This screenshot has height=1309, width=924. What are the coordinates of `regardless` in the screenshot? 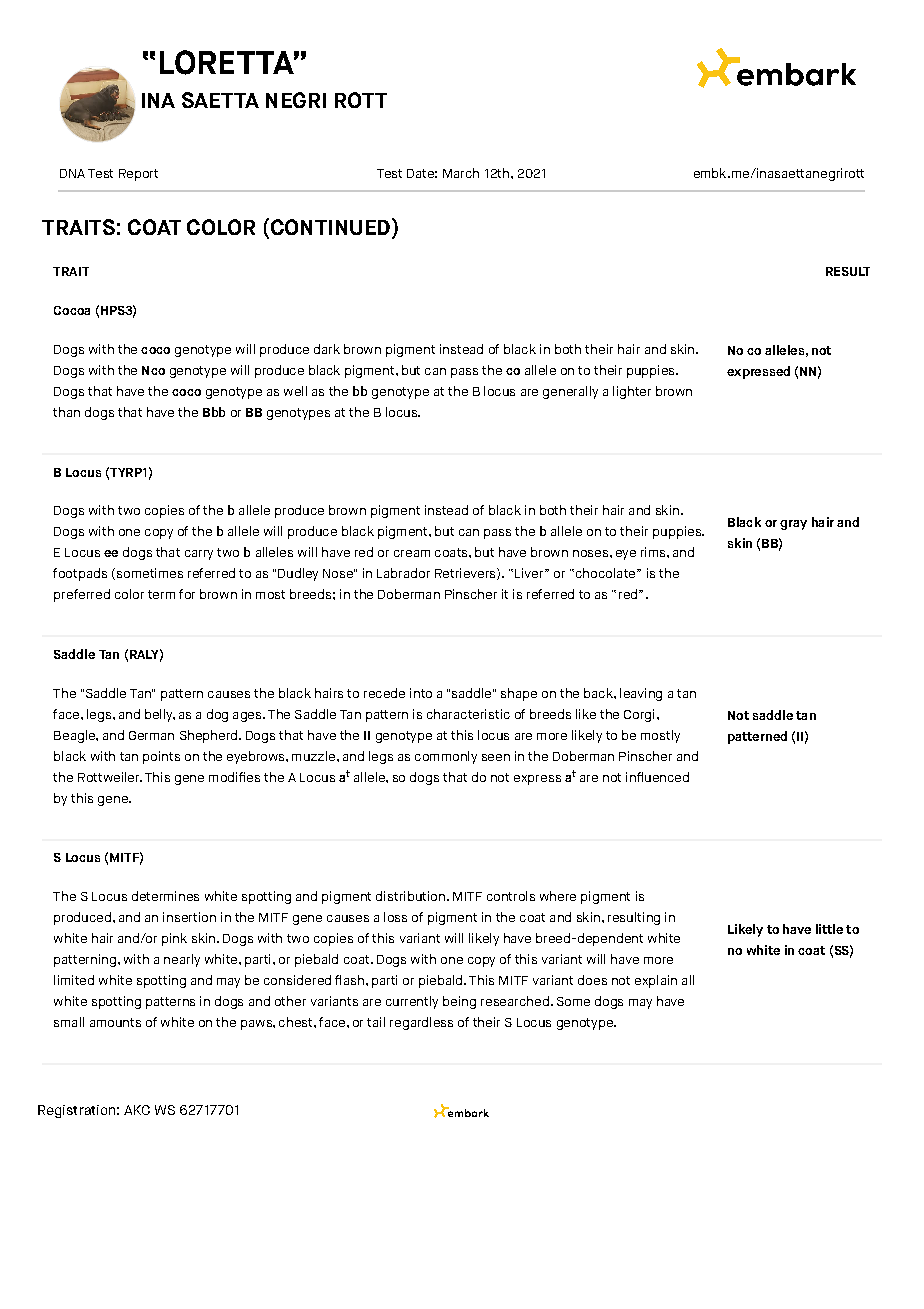 It's located at (421, 1023).
